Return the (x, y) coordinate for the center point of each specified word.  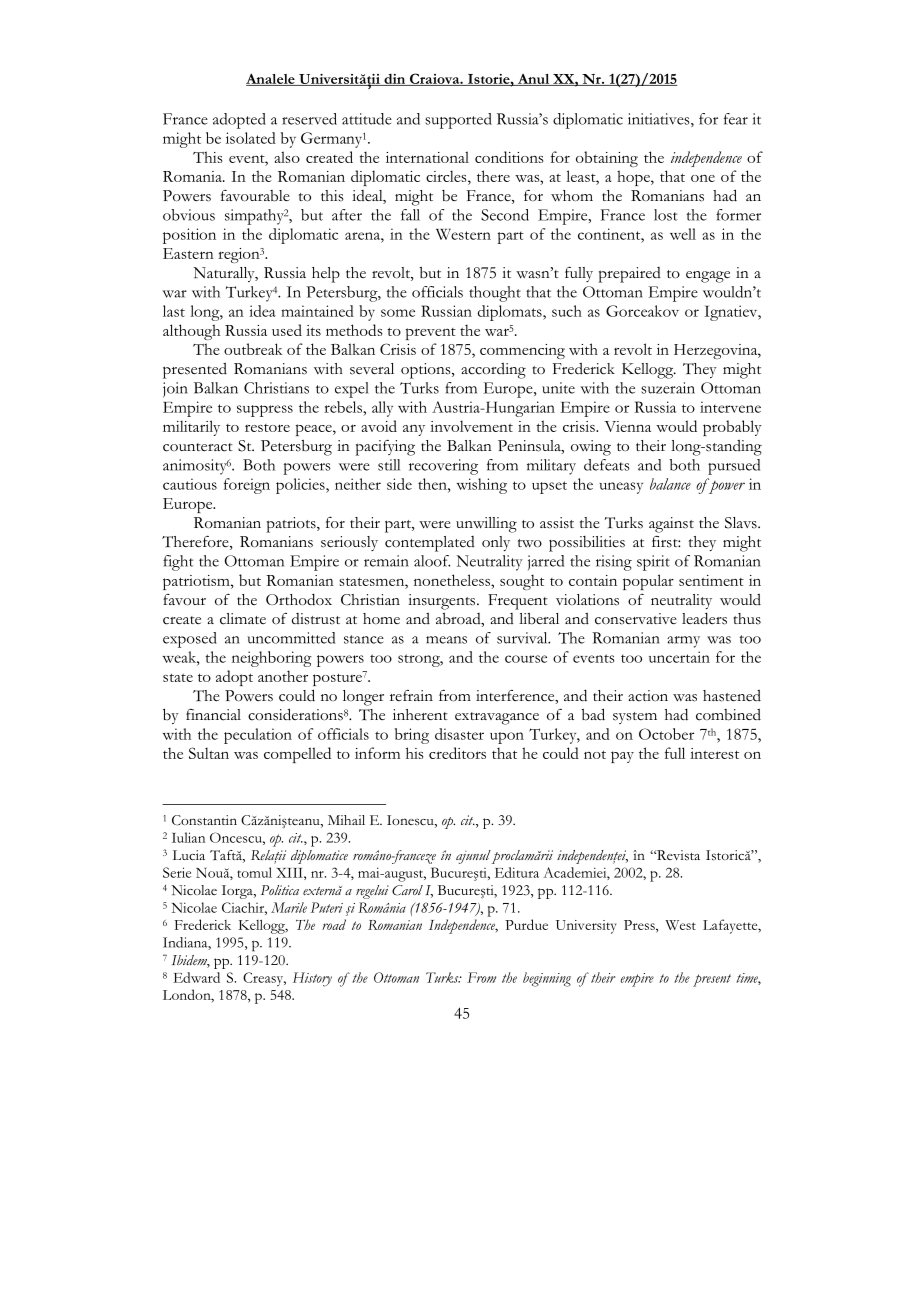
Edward (196, 977)
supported (458, 121)
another (283, 676)
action (648, 696)
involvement (471, 426)
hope (634, 178)
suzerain (668, 388)
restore (267, 428)
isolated (251, 138)
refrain (411, 695)
